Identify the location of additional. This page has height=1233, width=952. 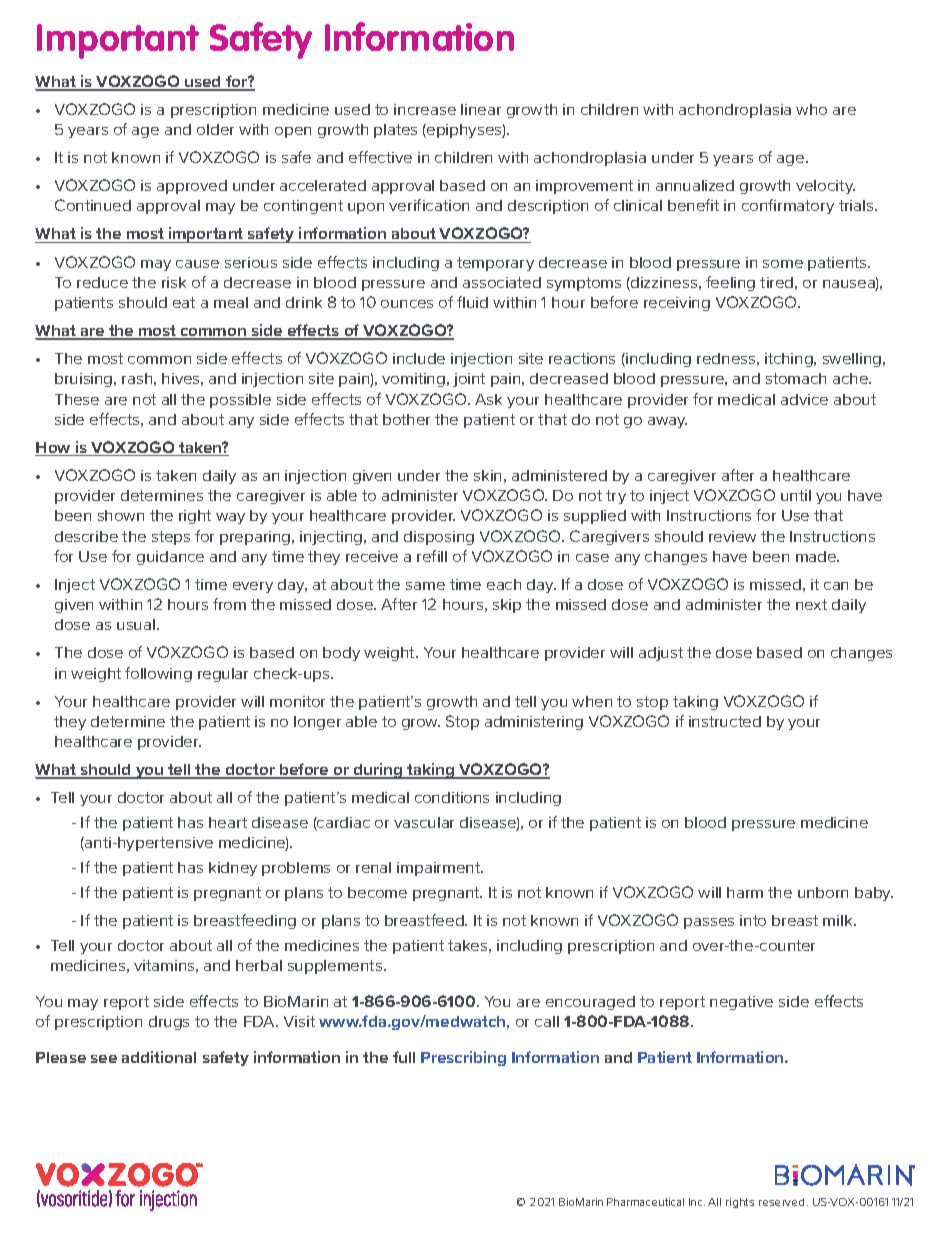
(159, 1057).
